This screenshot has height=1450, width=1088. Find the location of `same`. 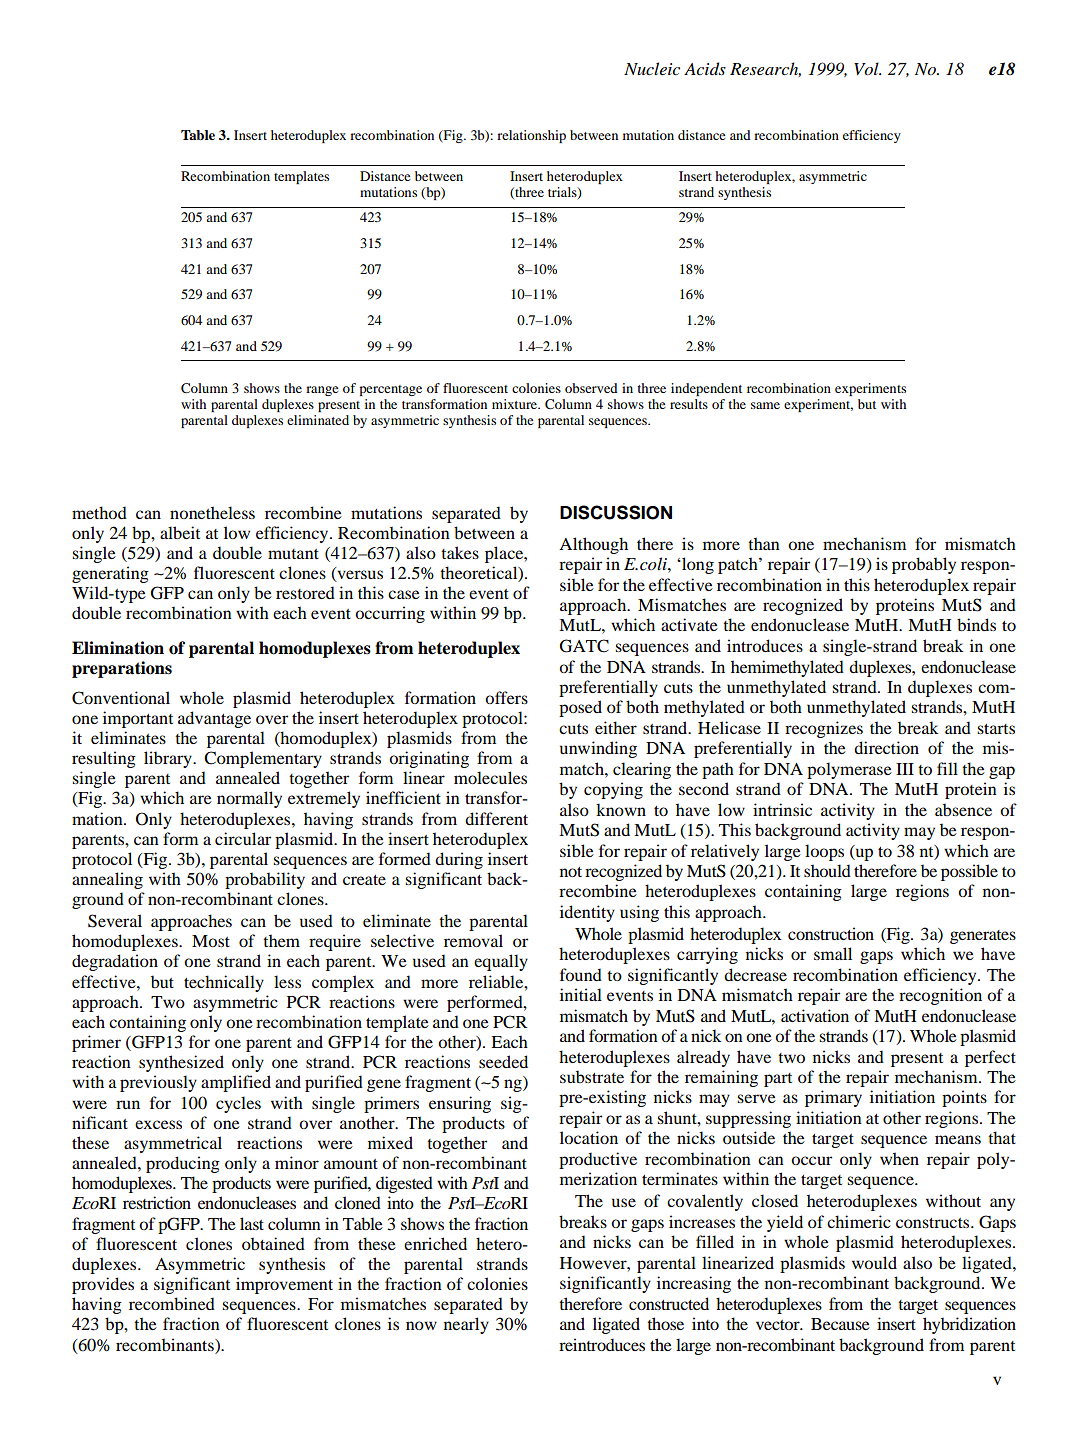

same is located at coordinates (765, 405).
